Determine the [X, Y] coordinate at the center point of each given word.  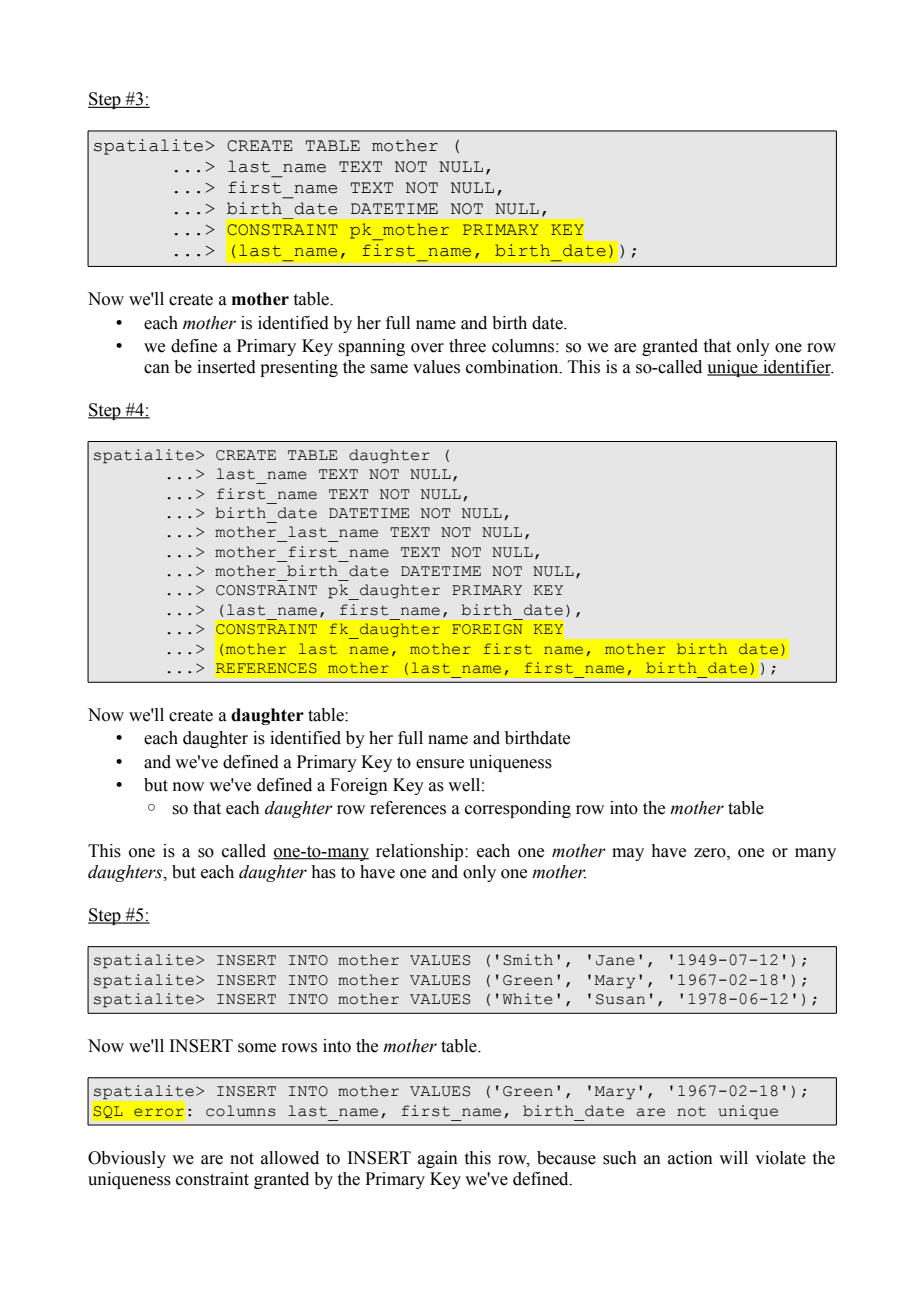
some [257, 1048]
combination [513, 367]
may [628, 854]
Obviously [127, 1159]
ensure [440, 764]
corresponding [518, 809]
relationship [421, 852]
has [323, 872]
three [467, 346]
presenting [299, 368]
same [389, 369]
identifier [797, 368]
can [157, 369]
